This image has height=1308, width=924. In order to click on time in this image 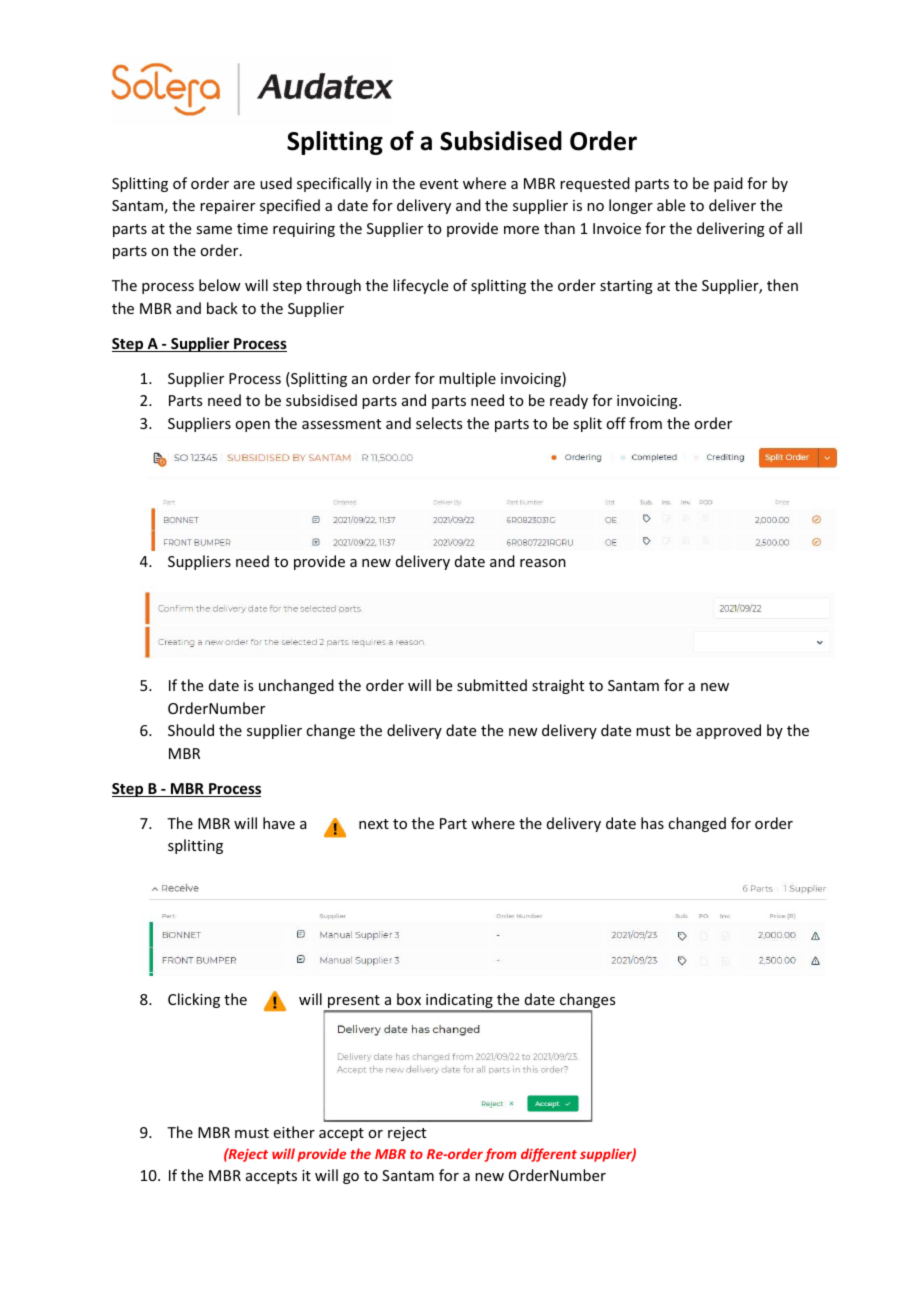, I will do `click(252, 228)`.
